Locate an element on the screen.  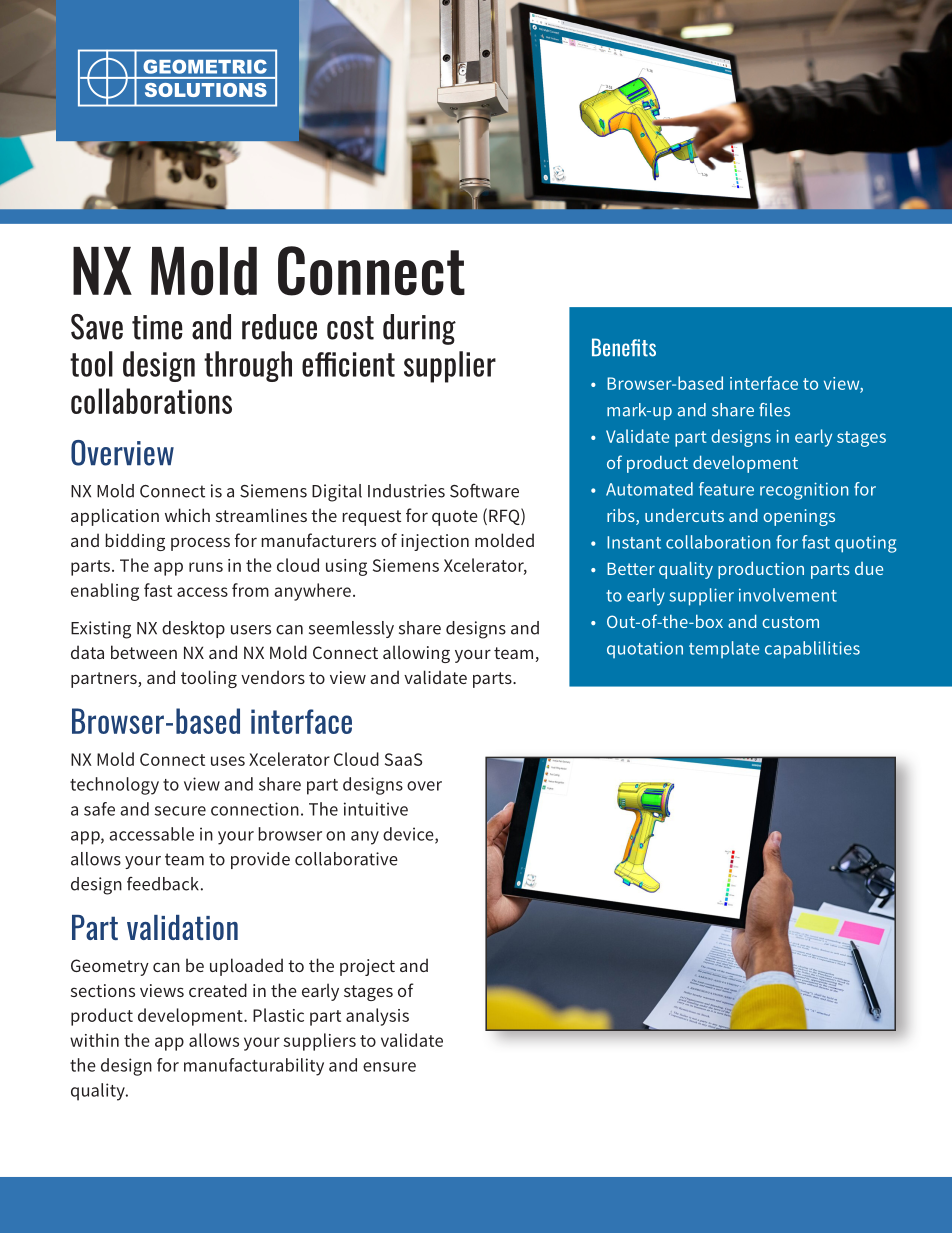
manufacturability is located at coordinates (254, 1067).
